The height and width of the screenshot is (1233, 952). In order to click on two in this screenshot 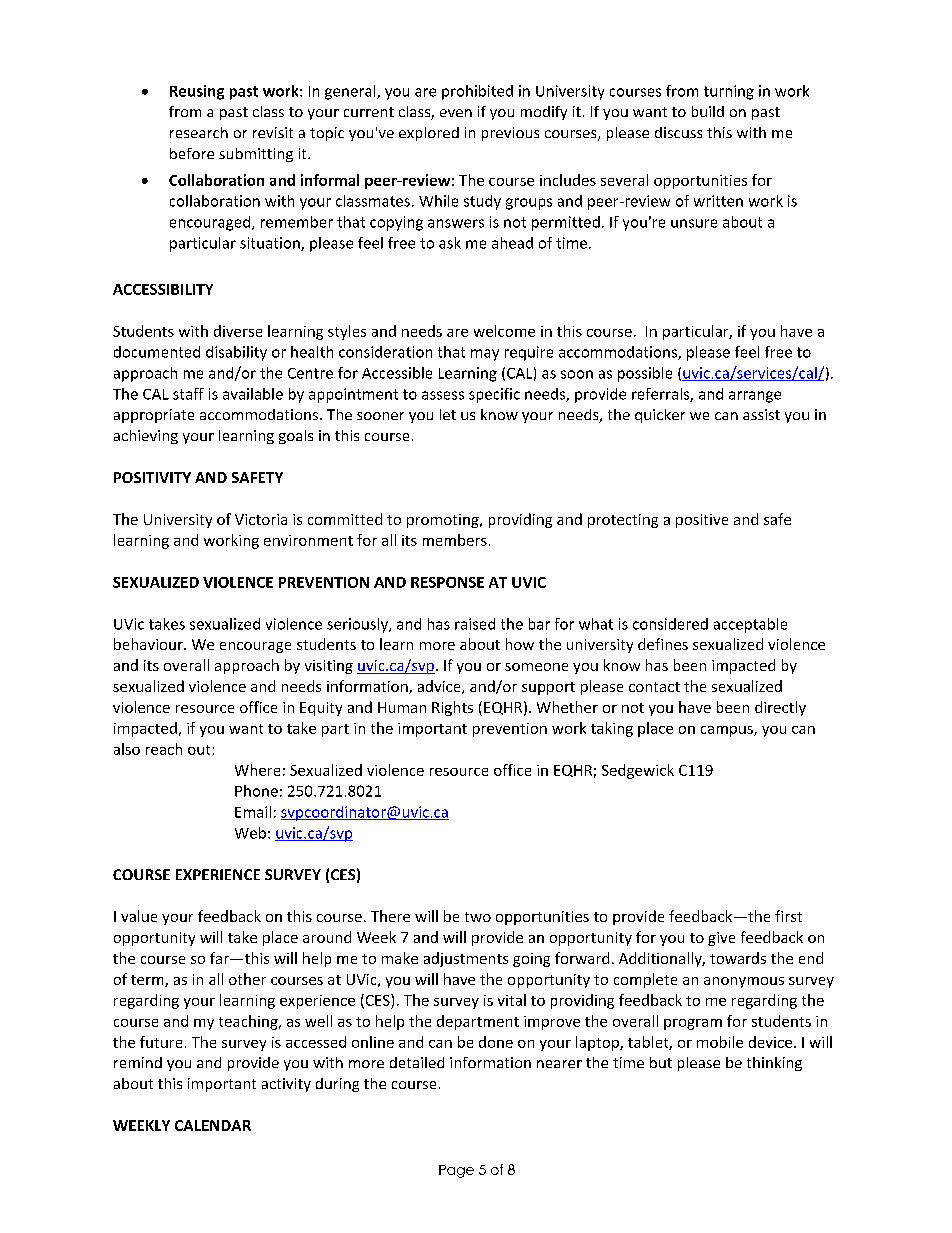, I will do `click(478, 917)`.
